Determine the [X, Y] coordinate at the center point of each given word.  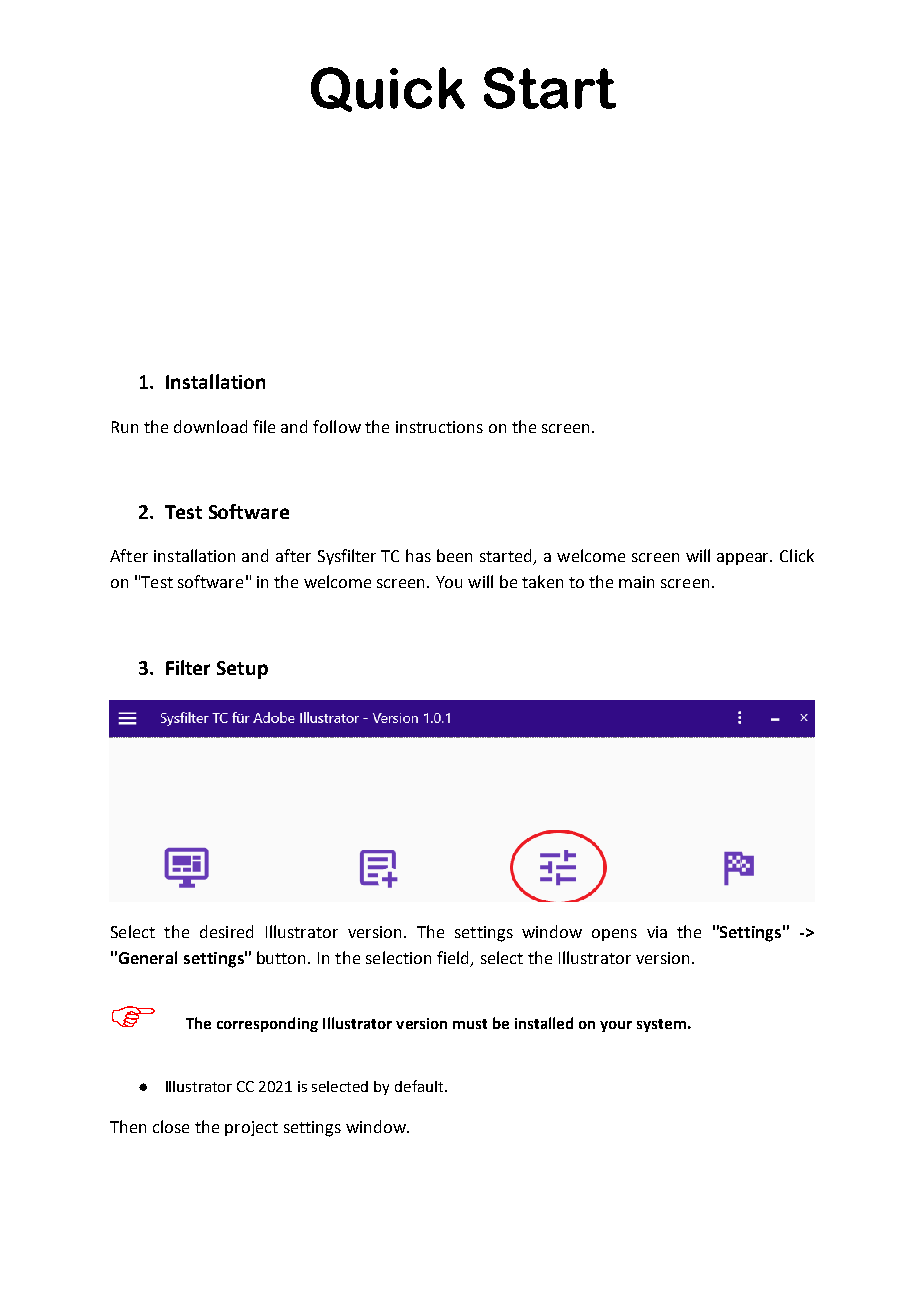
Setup [242, 670]
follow [337, 426]
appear [744, 559]
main [636, 582]
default [420, 1086]
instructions [439, 427]
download [210, 426]
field [454, 959]
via [657, 932]
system [661, 1025]
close [171, 1126]
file [264, 426]
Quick [388, 89]
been [454, 555]
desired [226, 931]
